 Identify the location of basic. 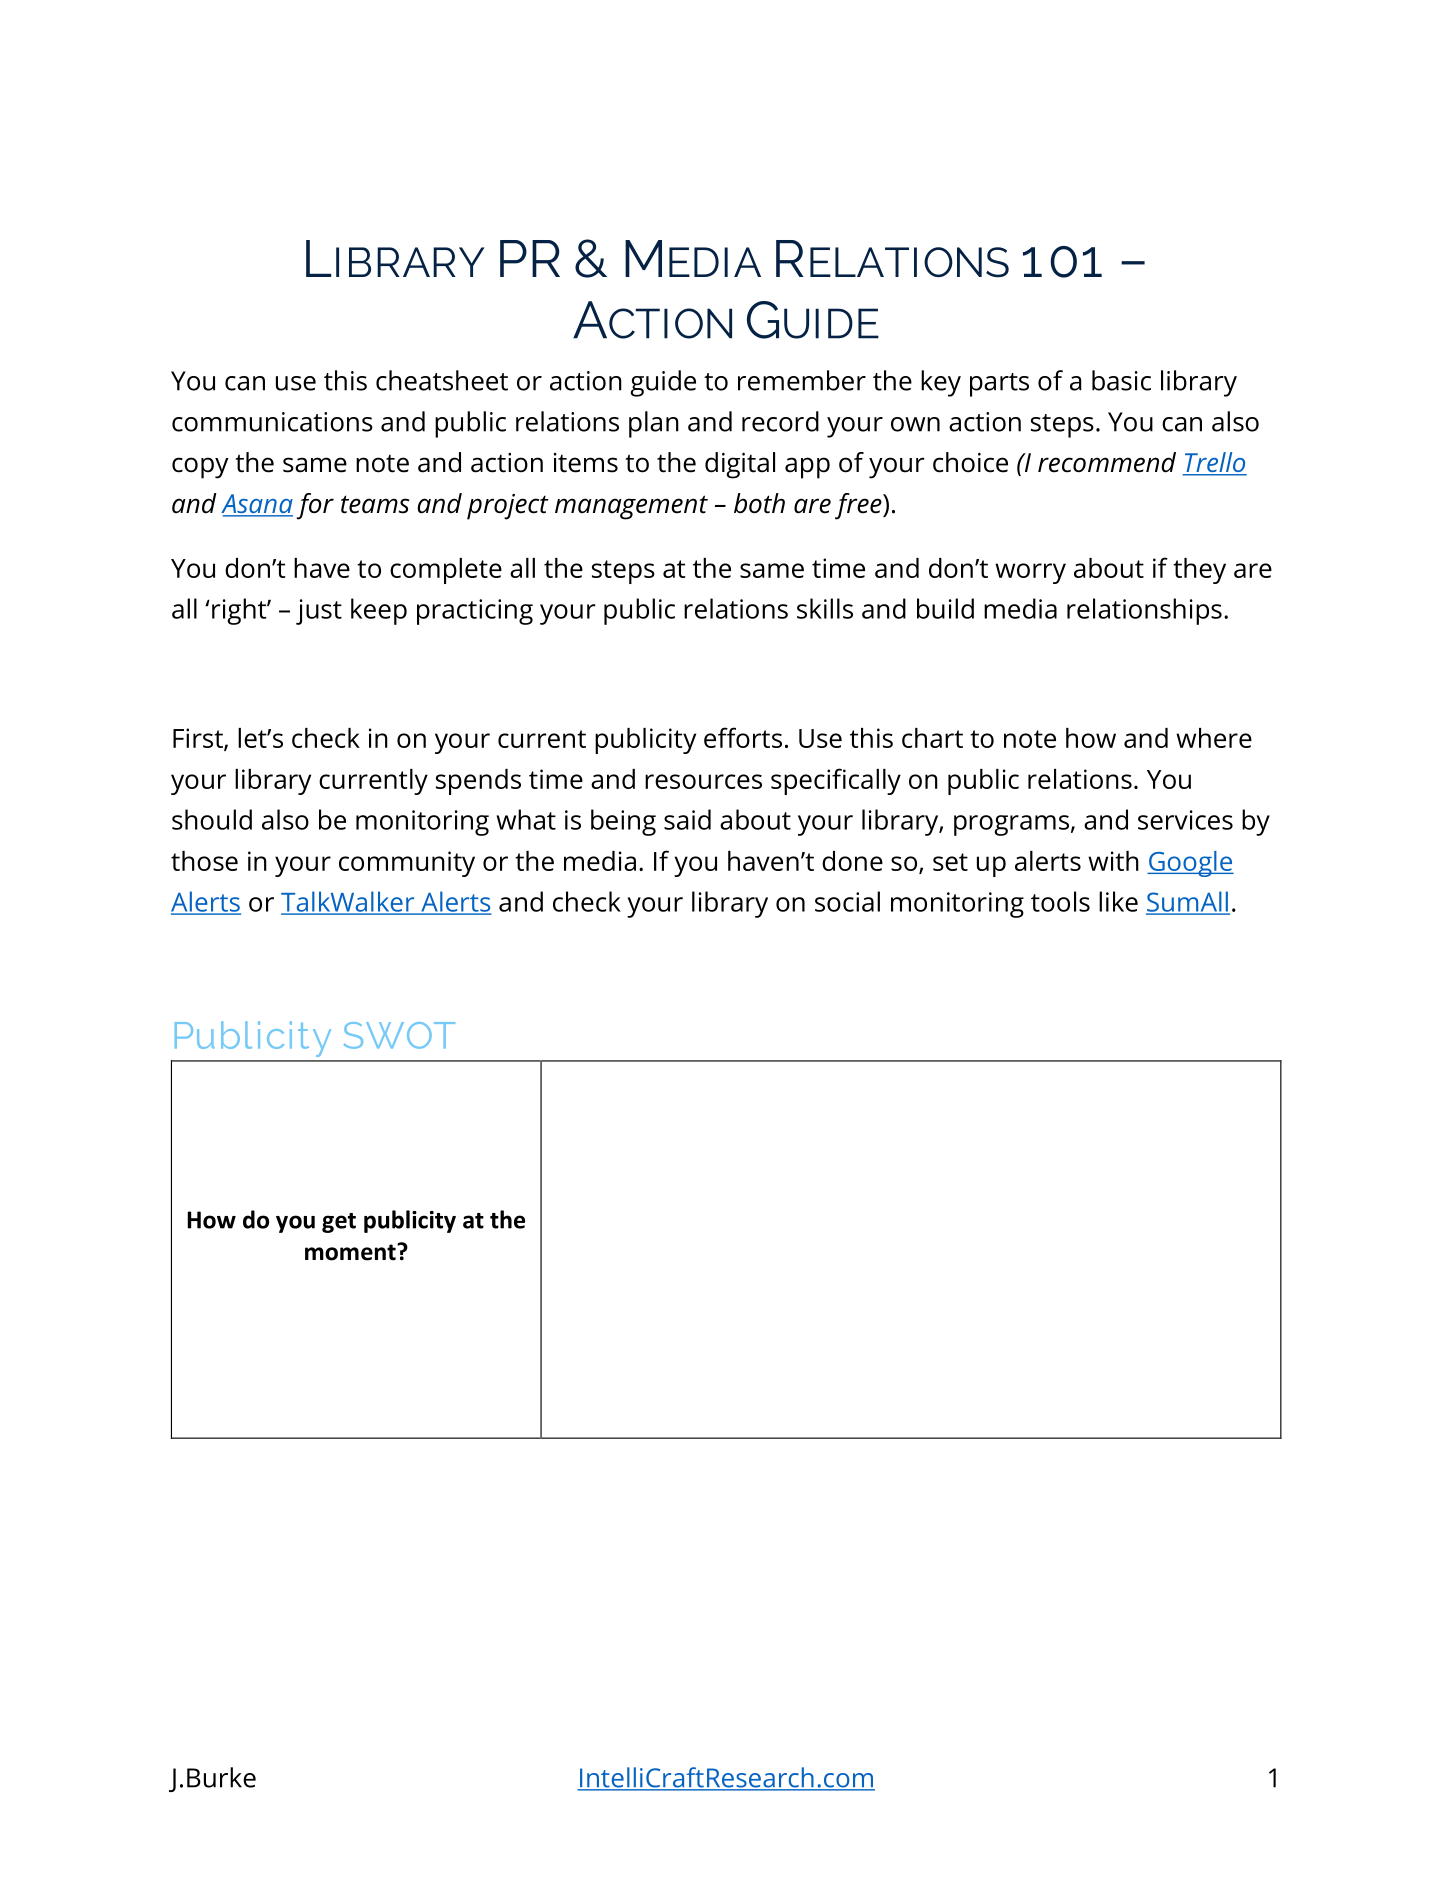
(1121, 380).
